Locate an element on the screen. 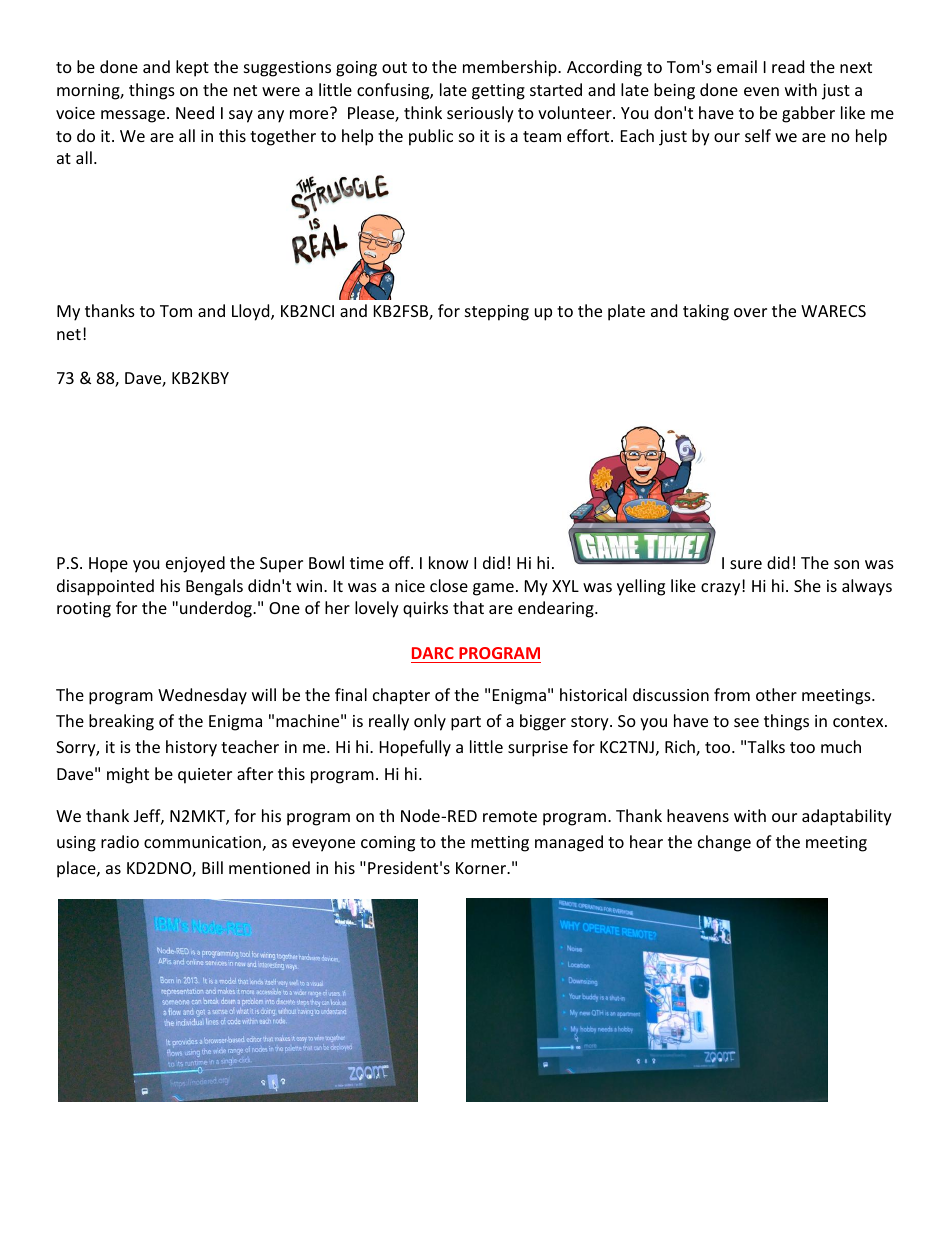  Lloyd is located at coordinates (252, 312).
